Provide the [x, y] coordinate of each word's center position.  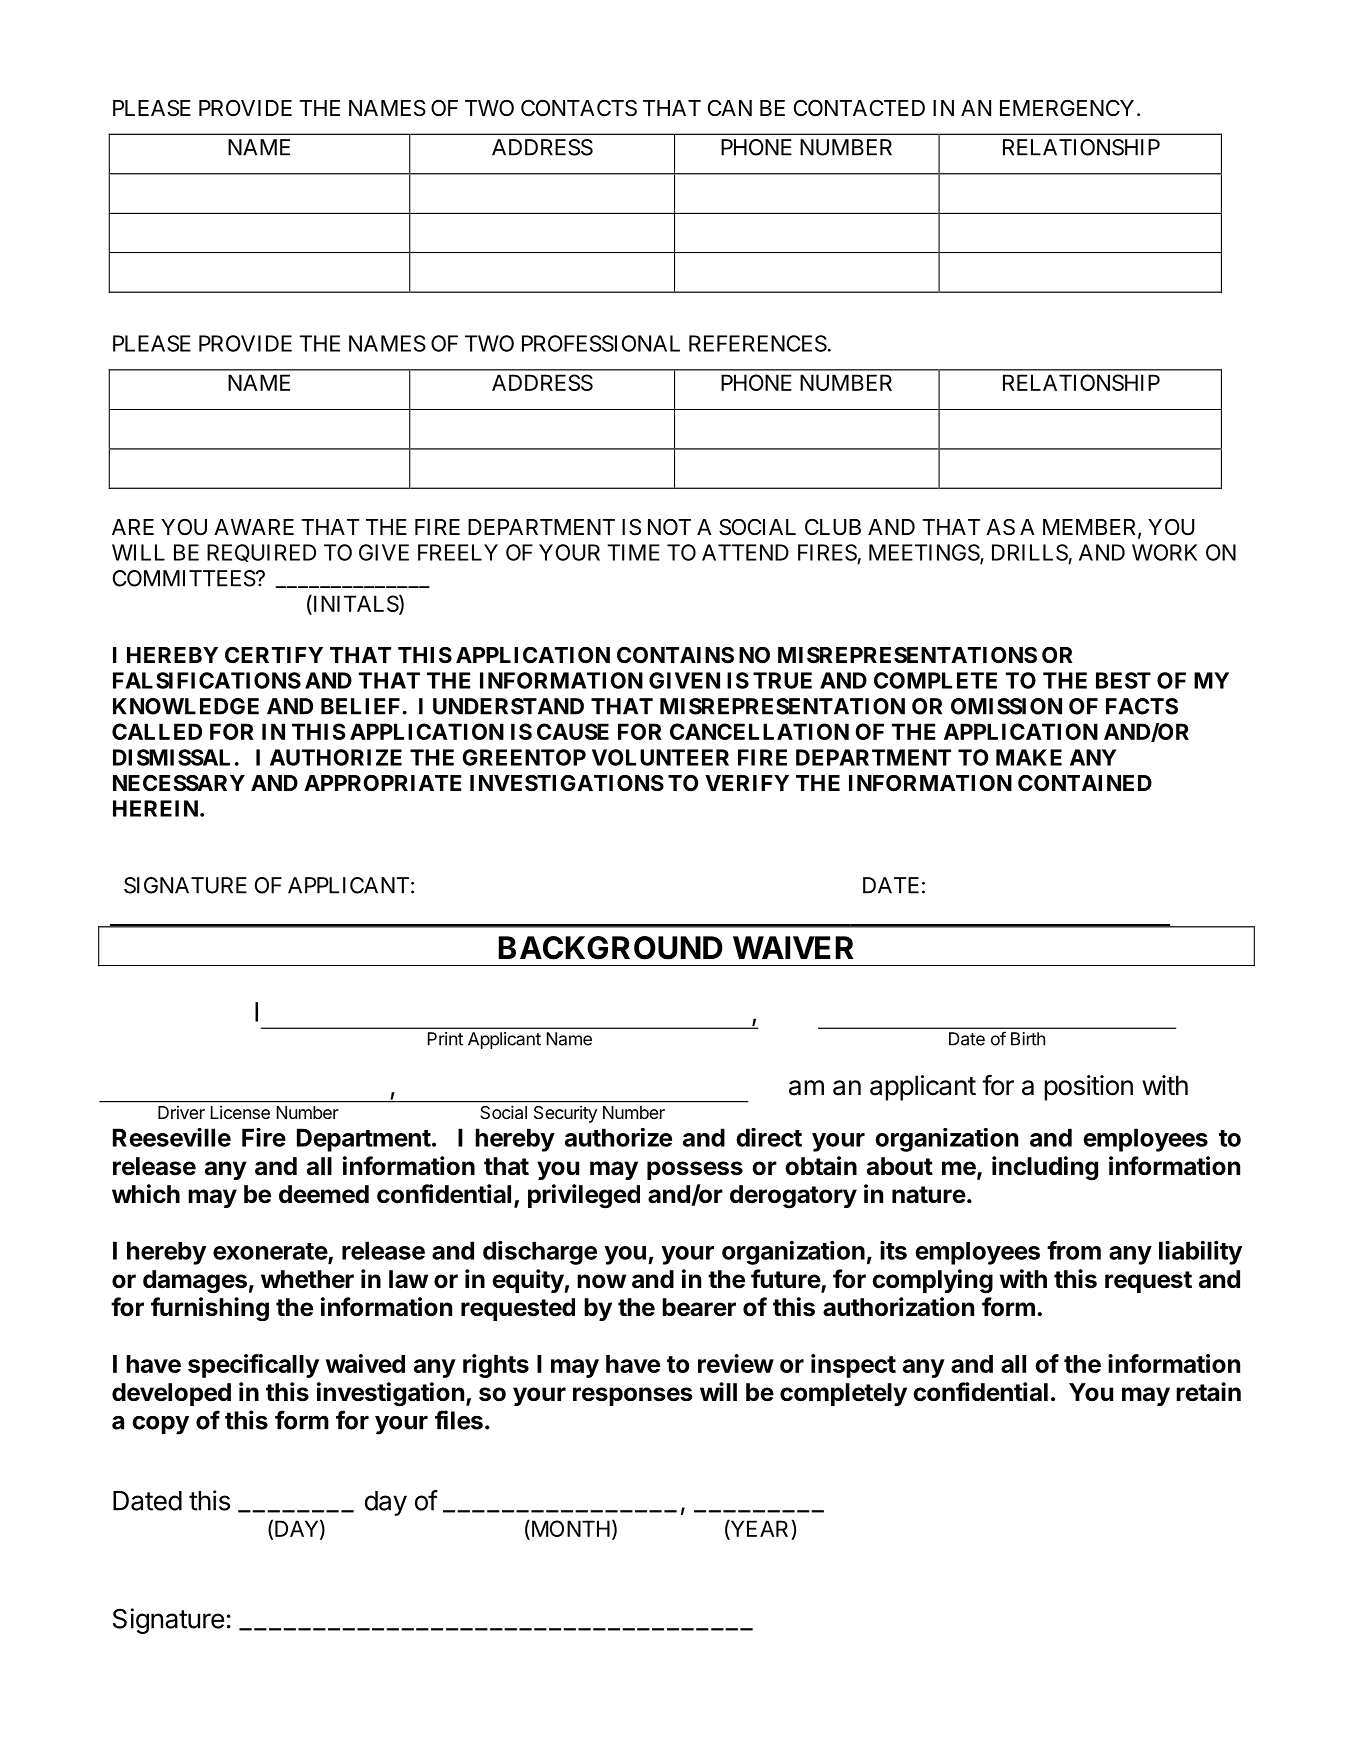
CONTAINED [1085, 783]
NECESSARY [179, 783]
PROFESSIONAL [601, 343]
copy [160, 1425]
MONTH [569, 1530]
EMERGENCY [1067, 107]
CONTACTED [859, 108]
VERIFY [747, 783]
